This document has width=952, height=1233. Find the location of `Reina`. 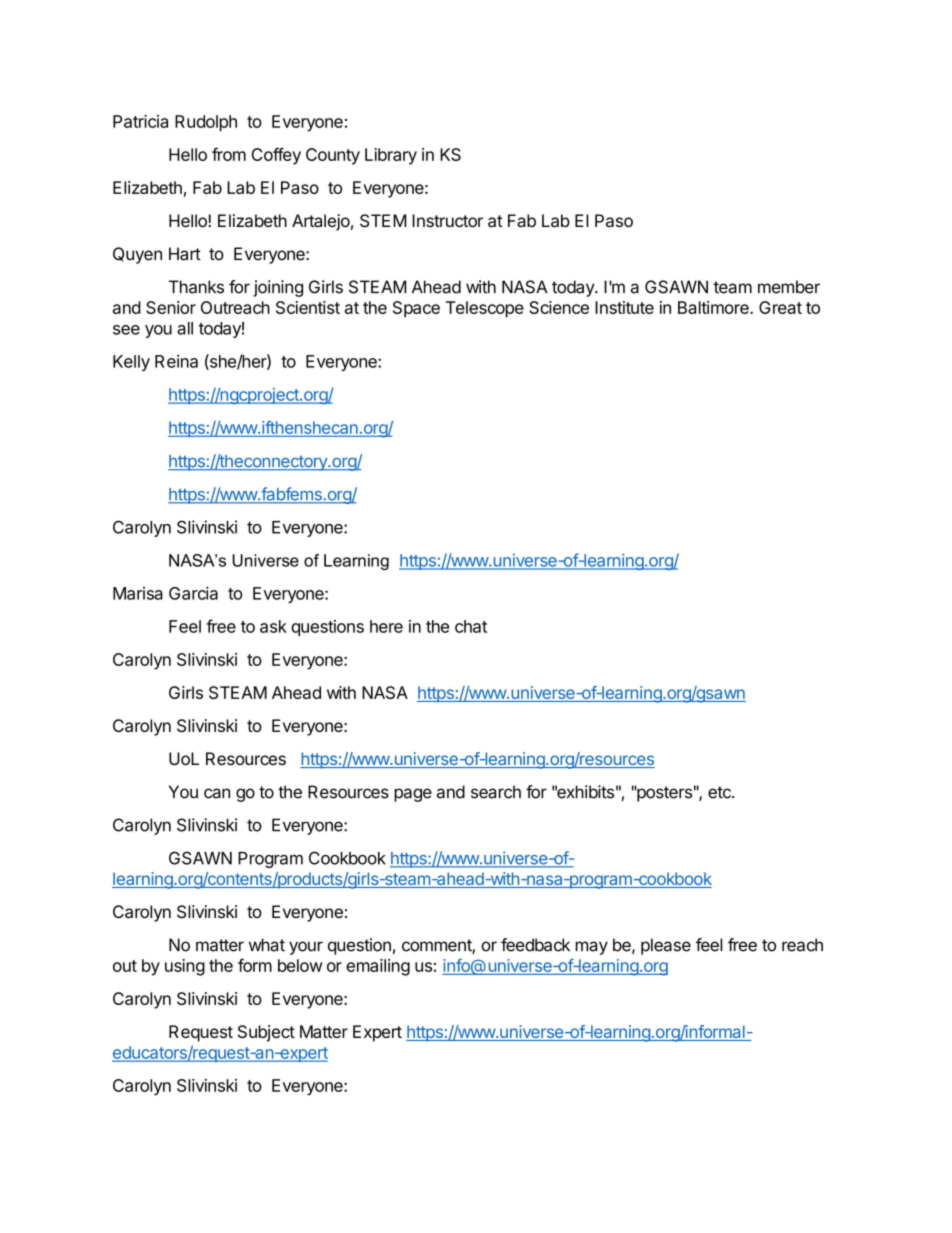

Reina is located at coordinates (176, 361).
